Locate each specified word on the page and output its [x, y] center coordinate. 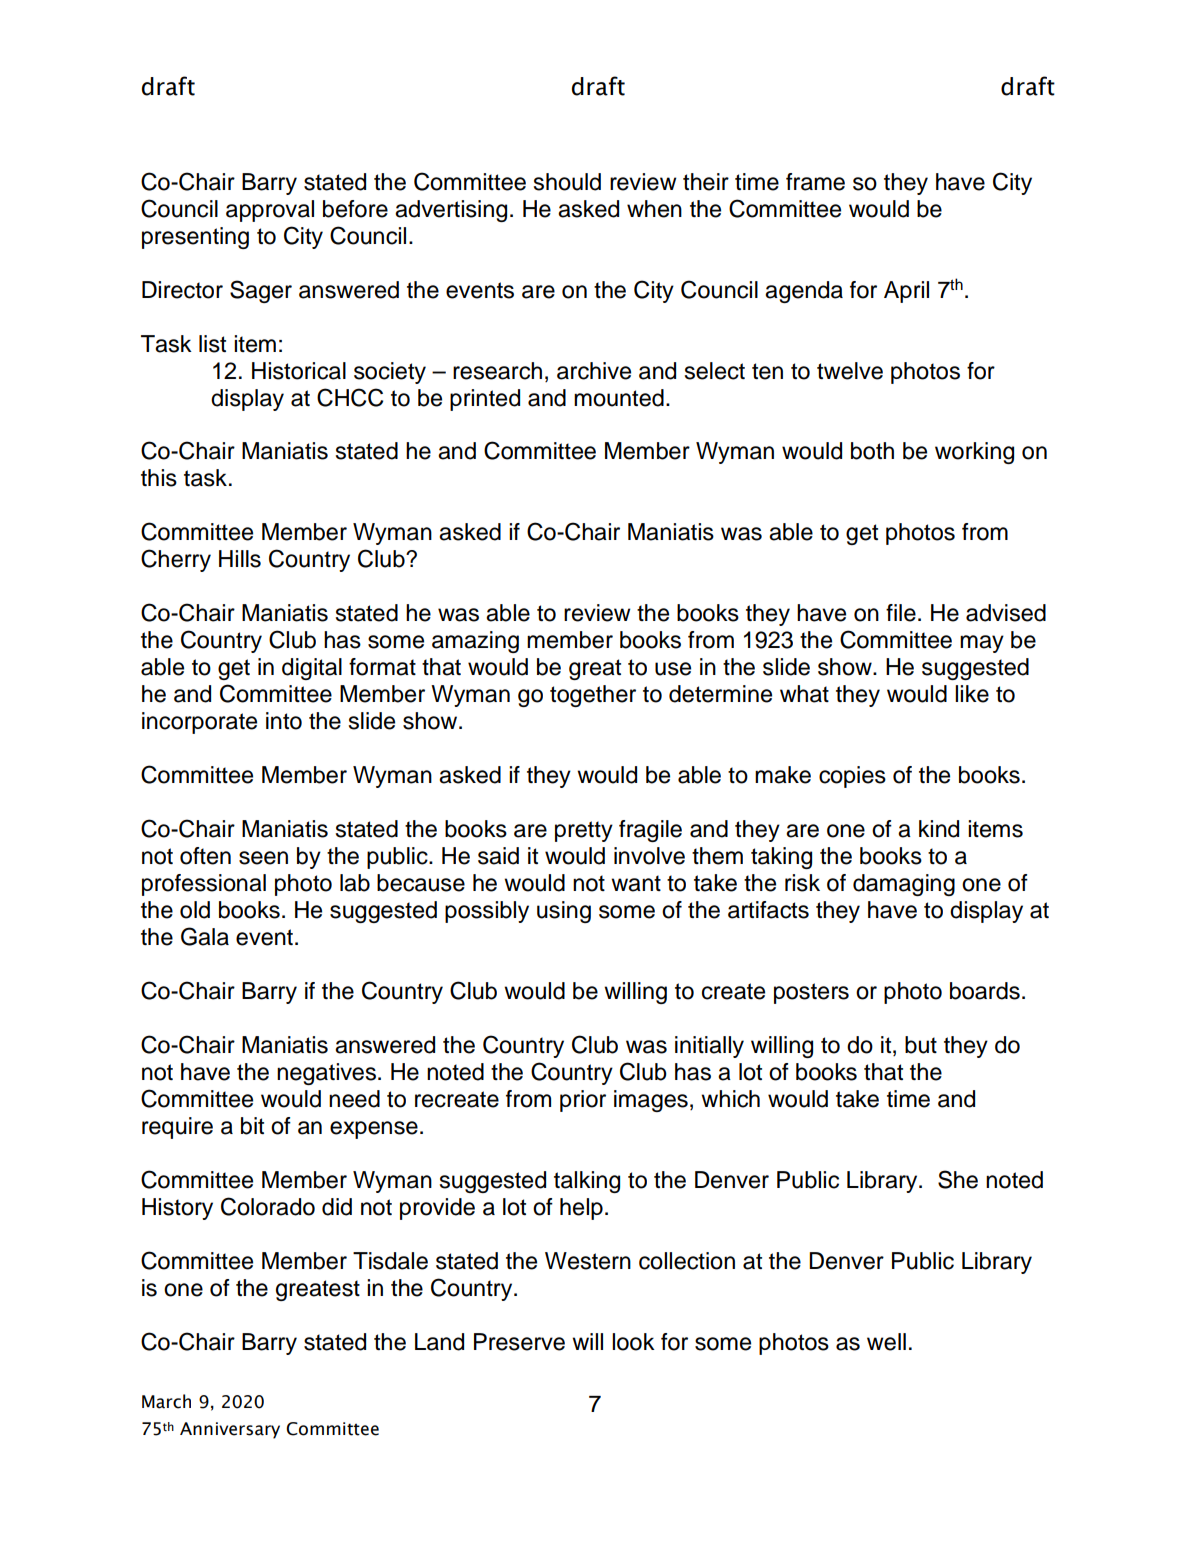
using [564, 912]
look [633, 1342]
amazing [475, 642]
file [901, 613]
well [886, 1342]
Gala [205, 936]
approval [270, 211]
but [921, 1045]
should [567, 182]
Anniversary [230, 1430]
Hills [240, 559]
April [906, 292]
